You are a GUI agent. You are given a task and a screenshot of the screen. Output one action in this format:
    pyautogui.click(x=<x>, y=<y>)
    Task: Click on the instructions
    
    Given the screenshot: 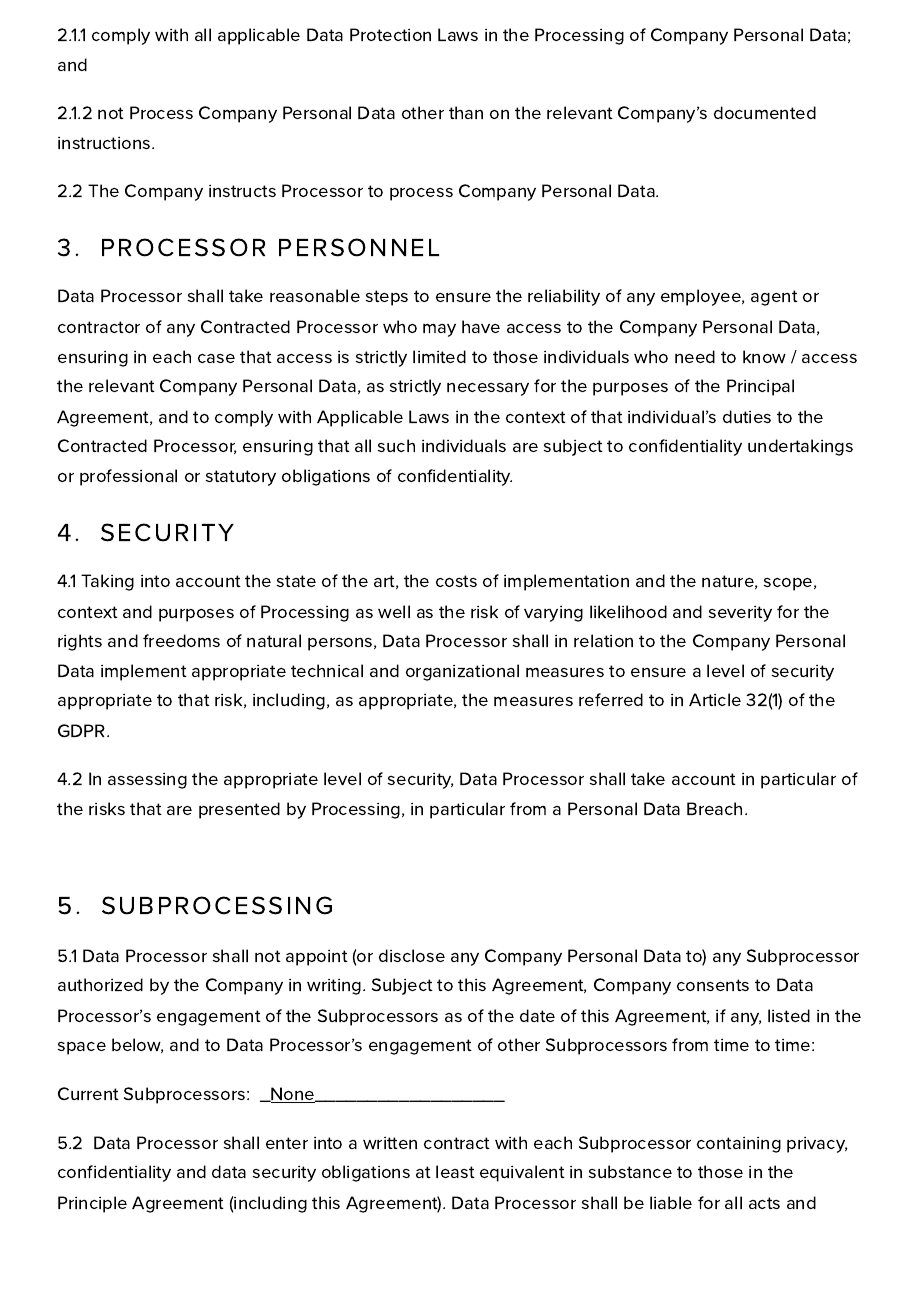 What is the action you would take?
    pyautogui.click(x=105, y=143)
